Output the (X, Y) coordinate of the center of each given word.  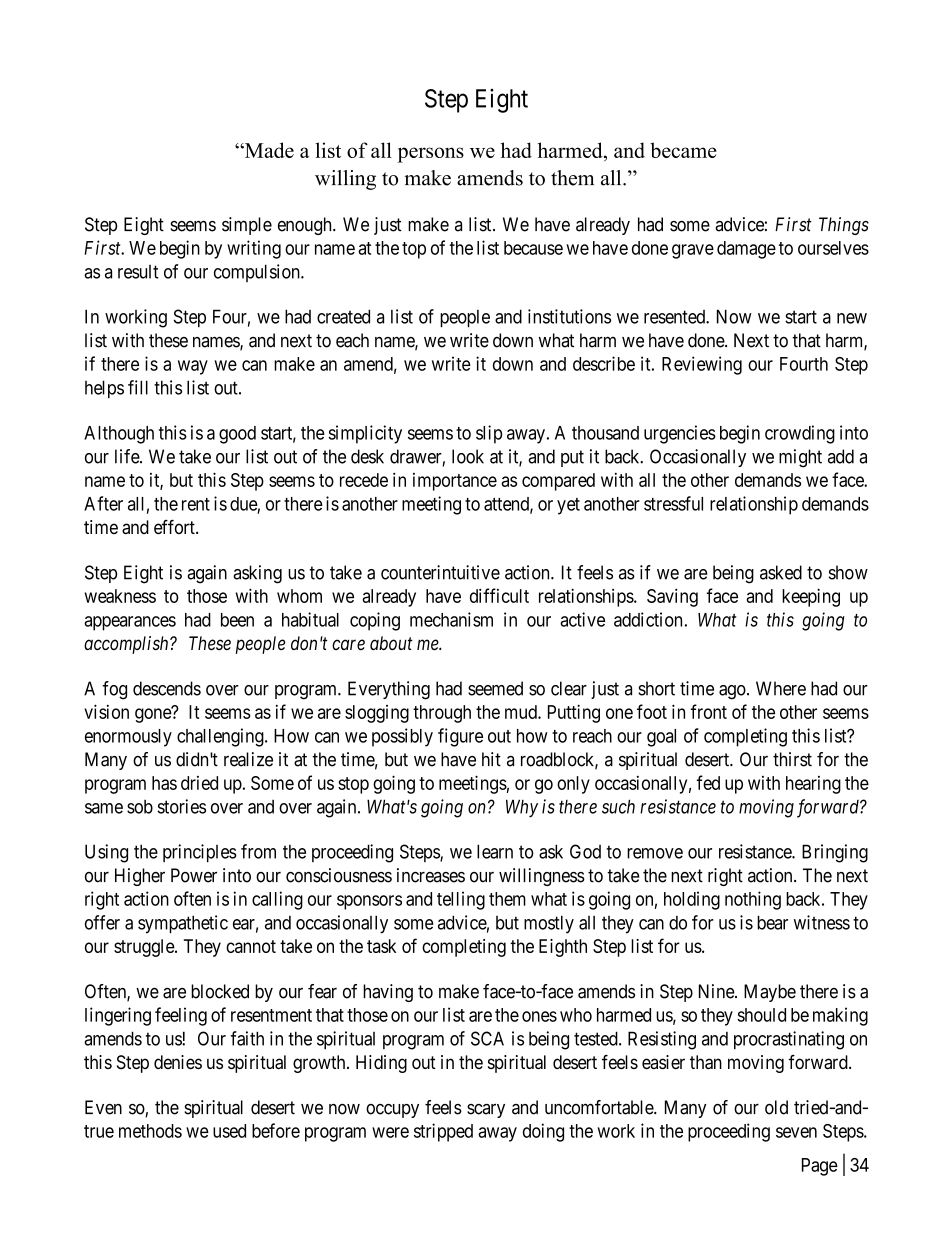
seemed (495, 688)
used (229, 1131)
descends (167, 688)
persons (431, 155)
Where (781, 688)
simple (247, 226)
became (683, 150)
